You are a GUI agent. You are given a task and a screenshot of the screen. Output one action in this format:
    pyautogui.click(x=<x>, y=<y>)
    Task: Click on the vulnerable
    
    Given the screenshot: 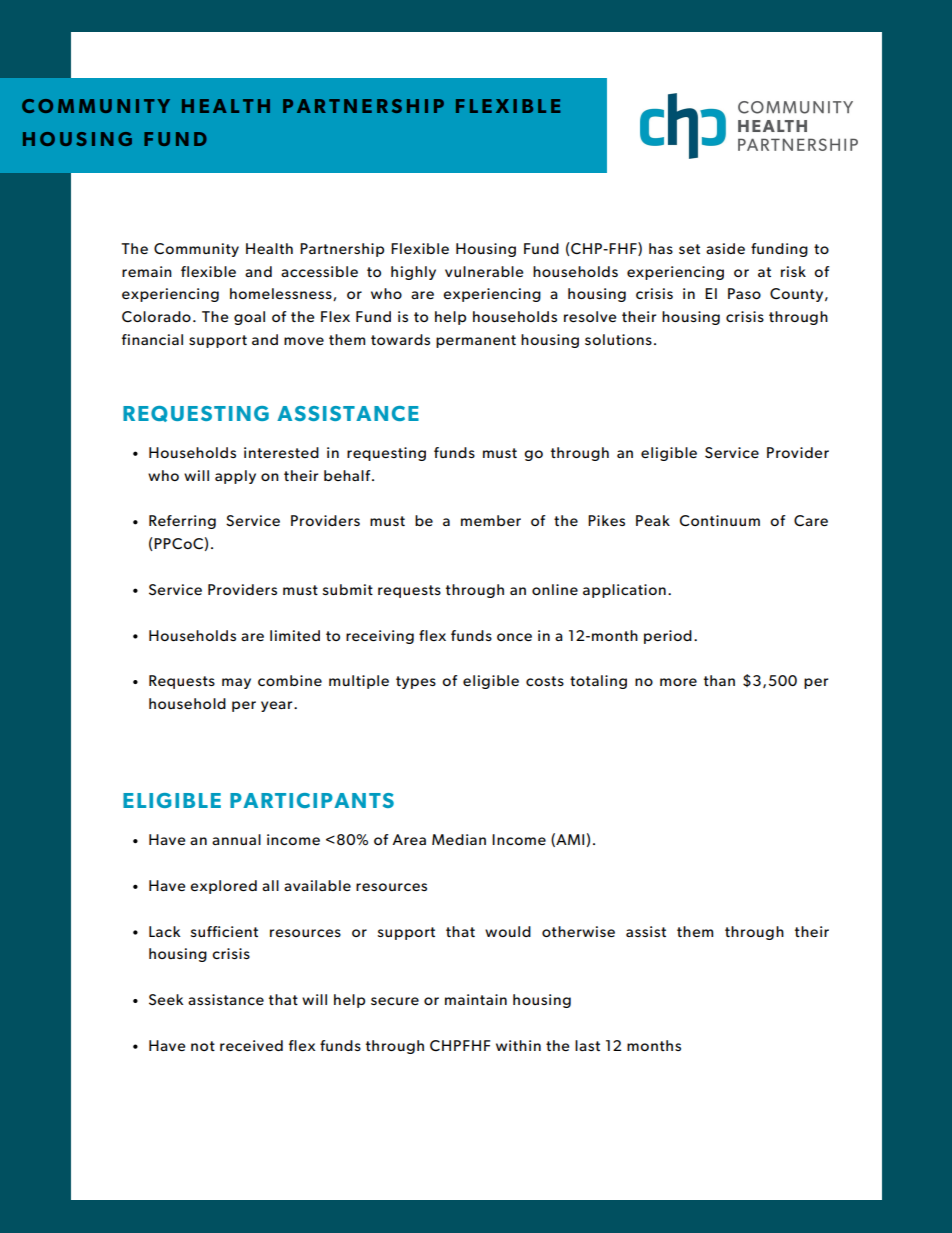 What is the action you would take?
    pyautogui.click(x=484, y=271)
